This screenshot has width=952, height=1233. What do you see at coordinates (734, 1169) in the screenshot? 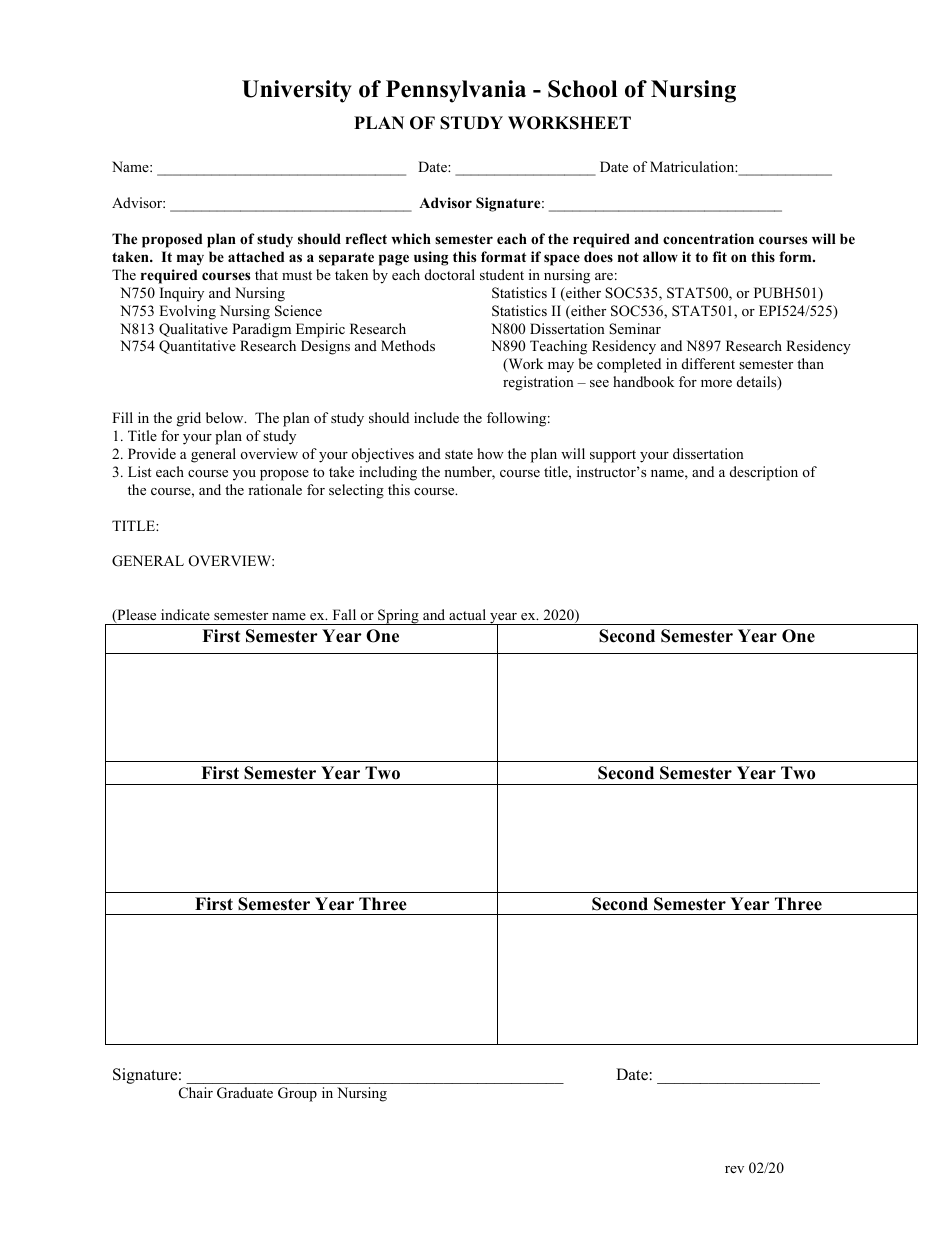
I see `rev` at bounding box center [734, 1169].
